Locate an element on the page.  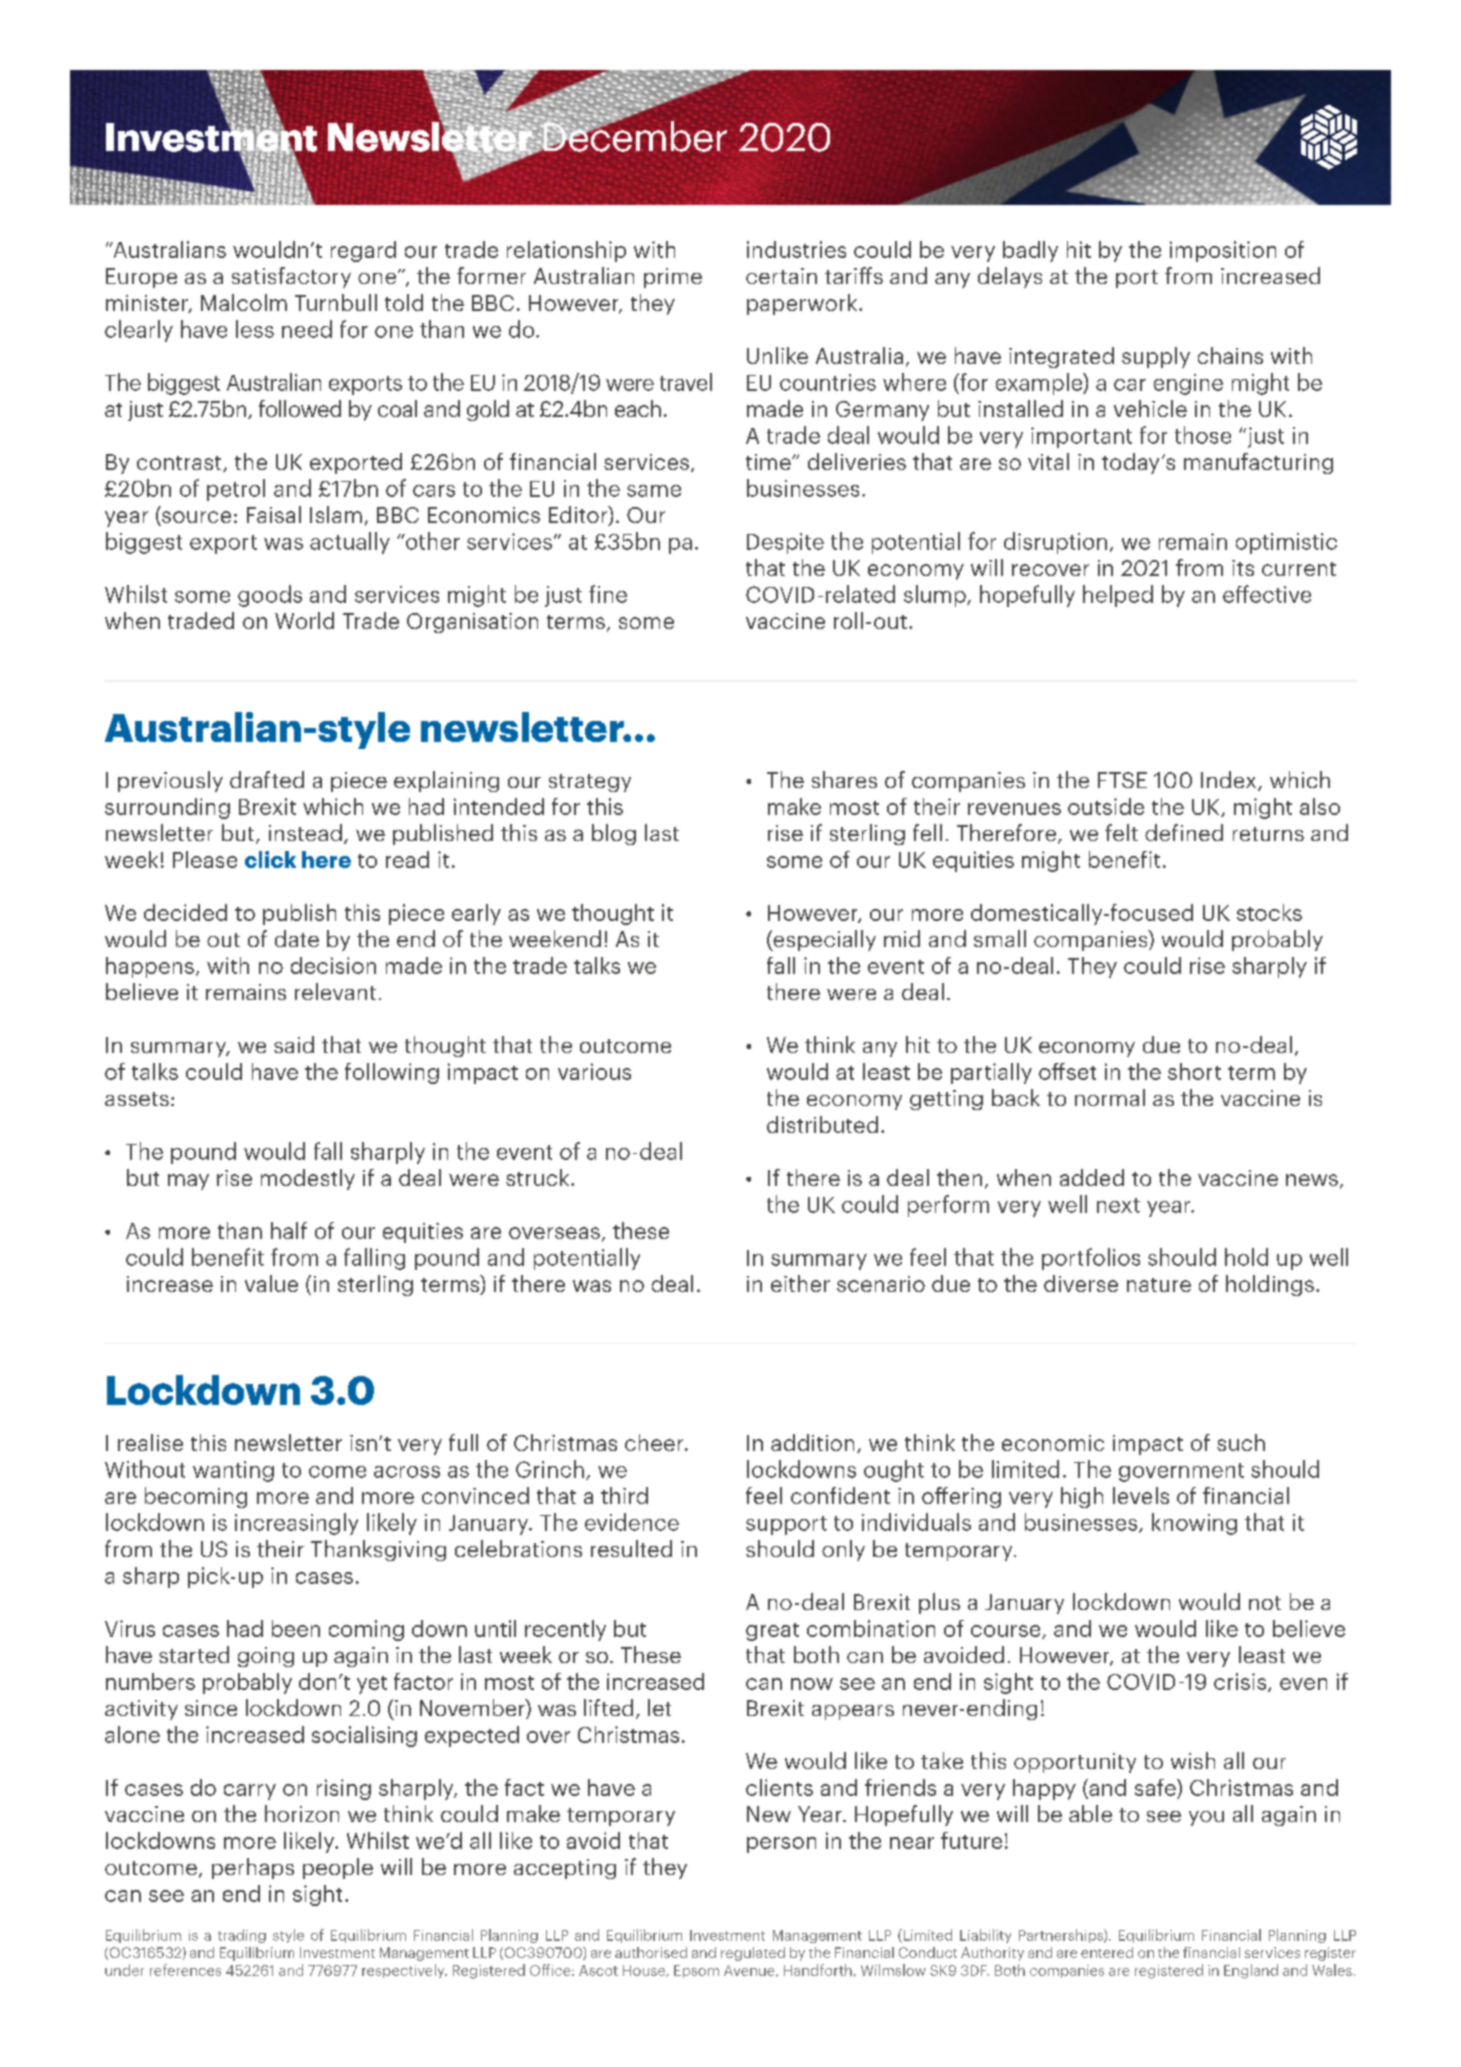
trading is located at coordinates (242, 1936).
